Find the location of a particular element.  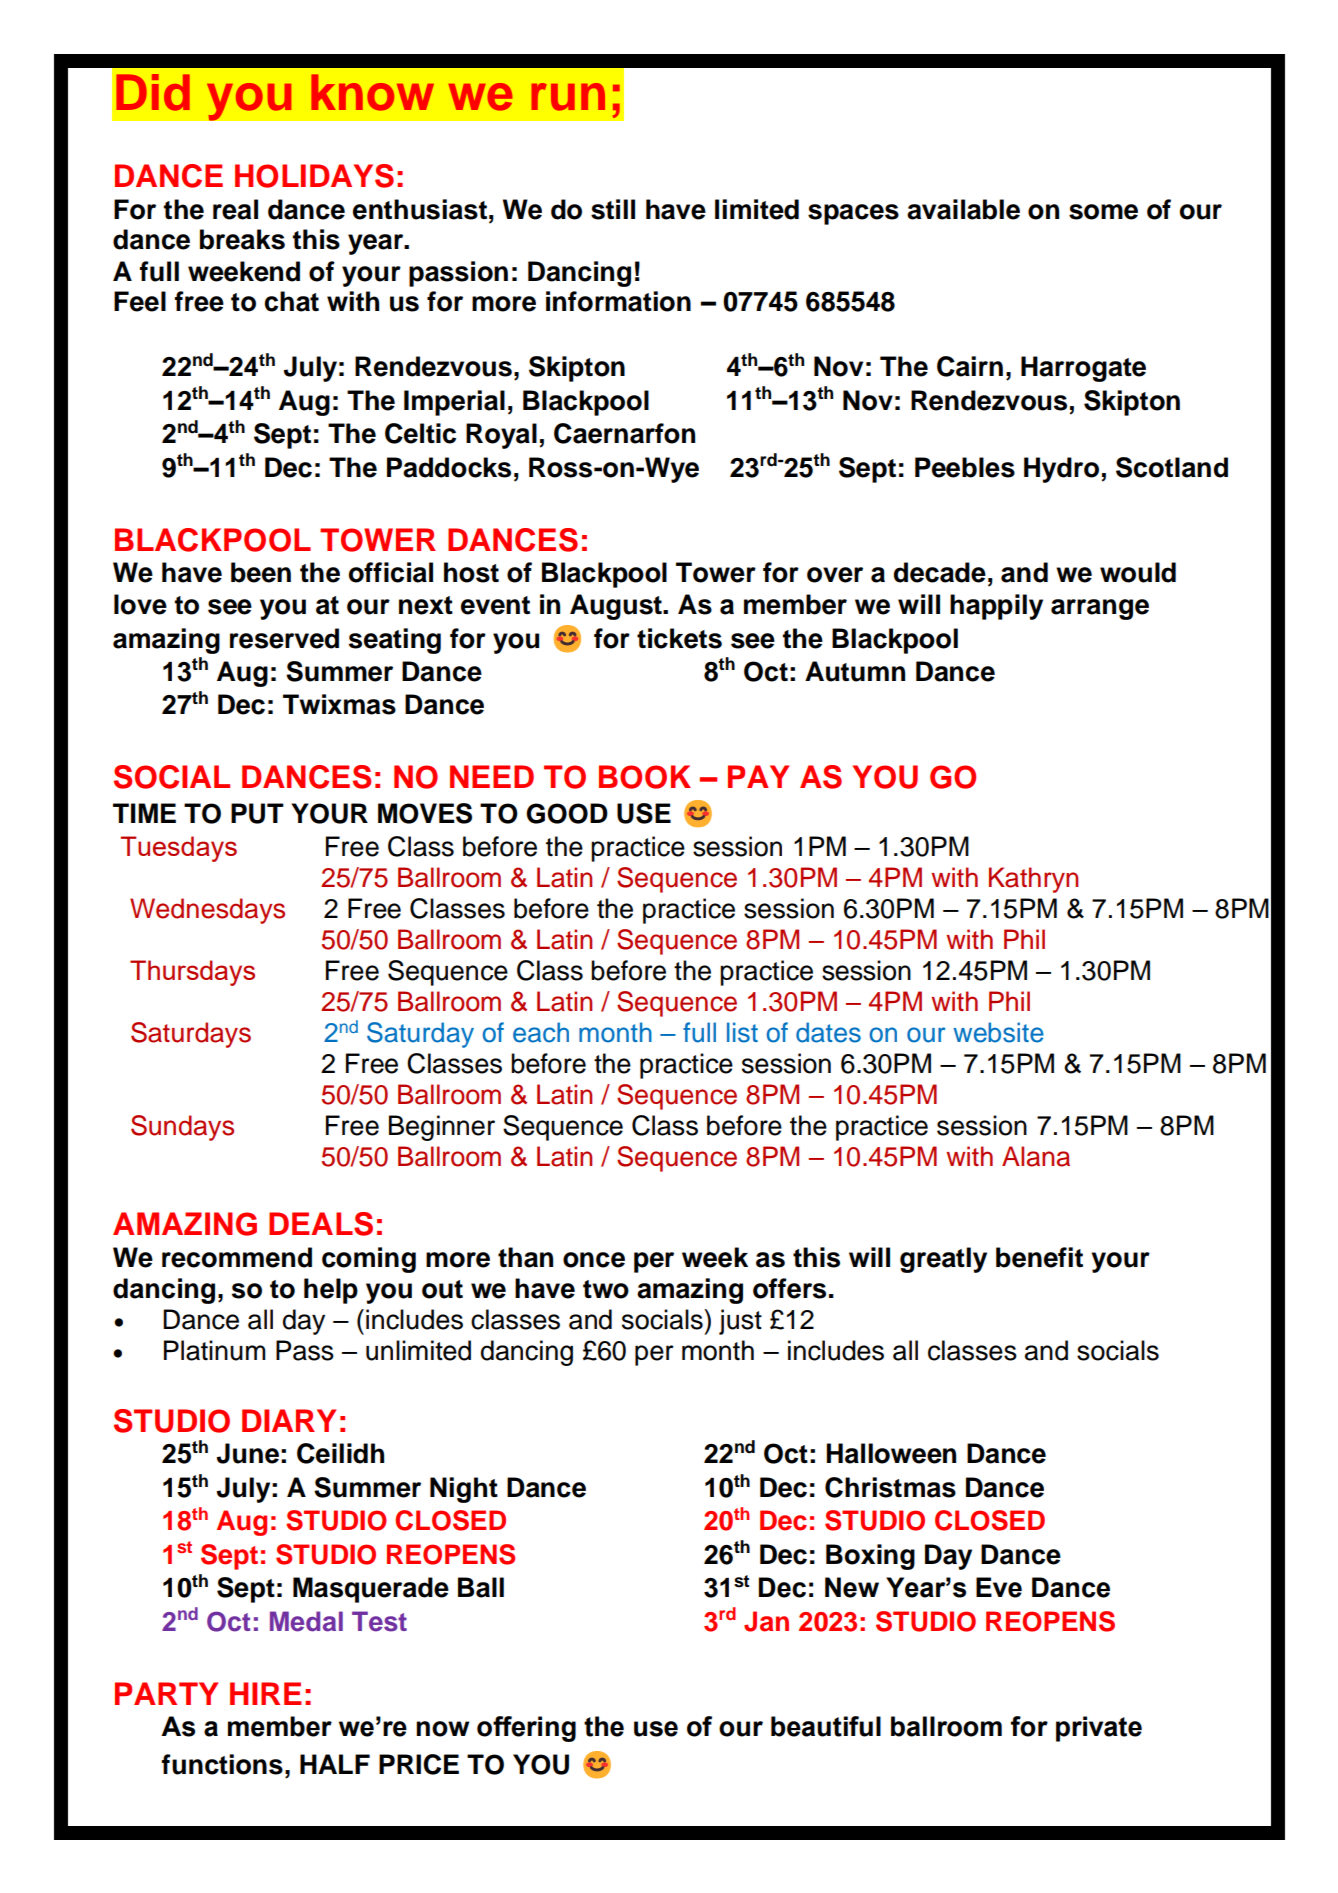

offering is located at coordinates (526, 1729).
